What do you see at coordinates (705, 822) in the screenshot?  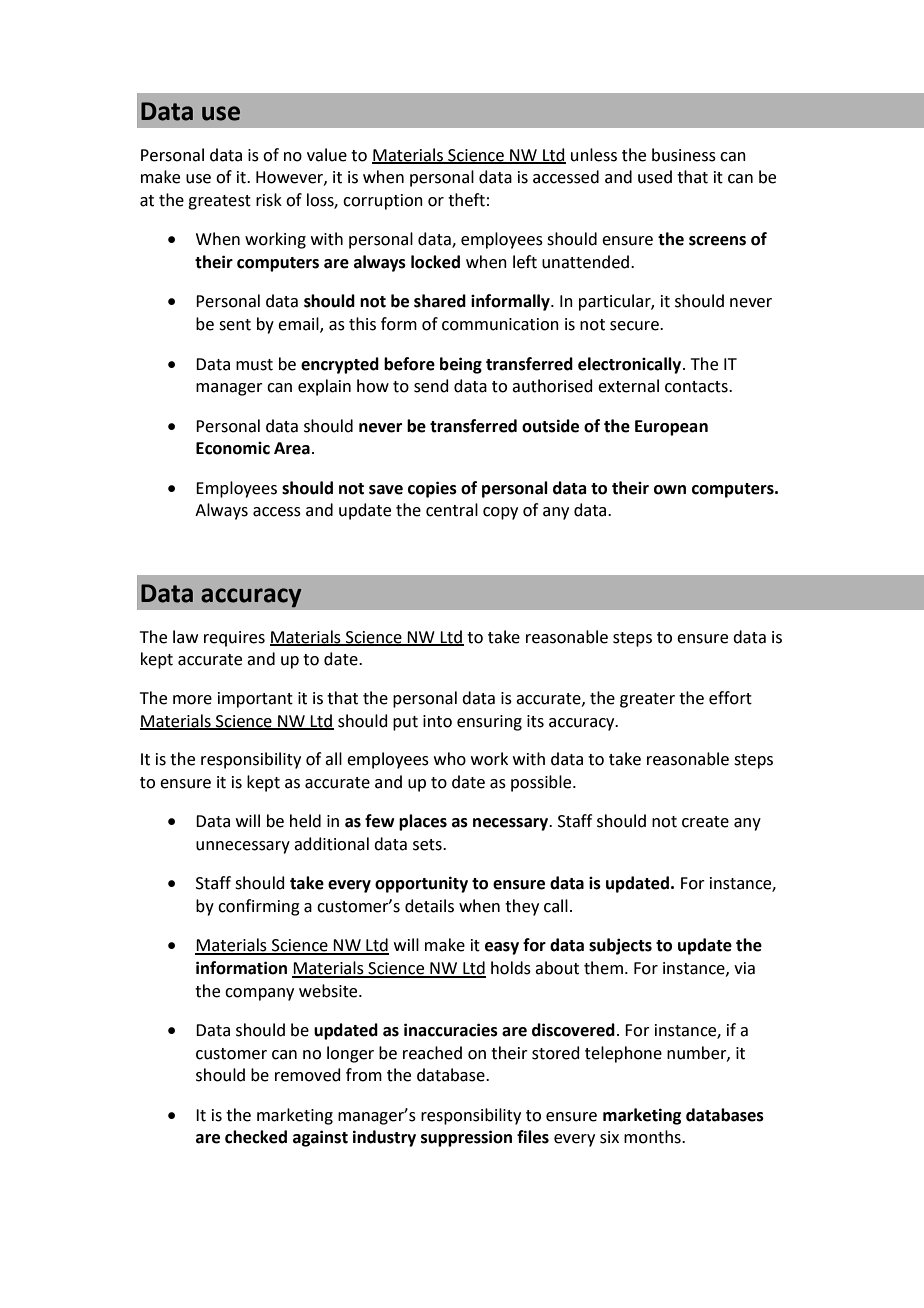 I see `create` at bounding box center [705, 822].
